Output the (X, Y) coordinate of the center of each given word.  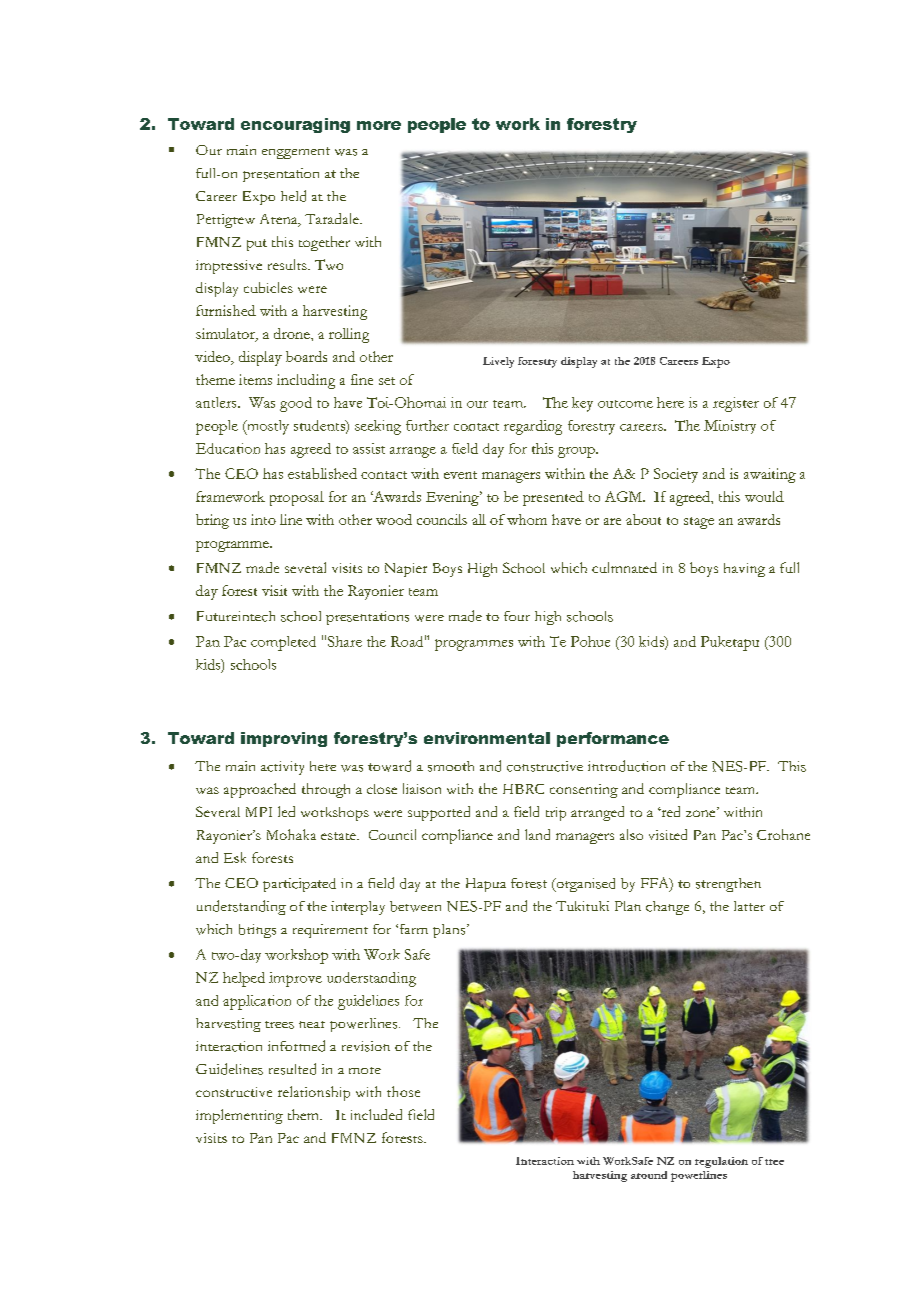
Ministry (730, 427)
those (403, 1091)
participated (299, 885)
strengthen (728, 885)
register (736, 404)
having (744, 570)
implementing (239, 1116)
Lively (498, 362)
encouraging (295, 125)
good (296, 404)
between (415, 906)
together (324, 243)
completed (283, 643)
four (517, 616)
